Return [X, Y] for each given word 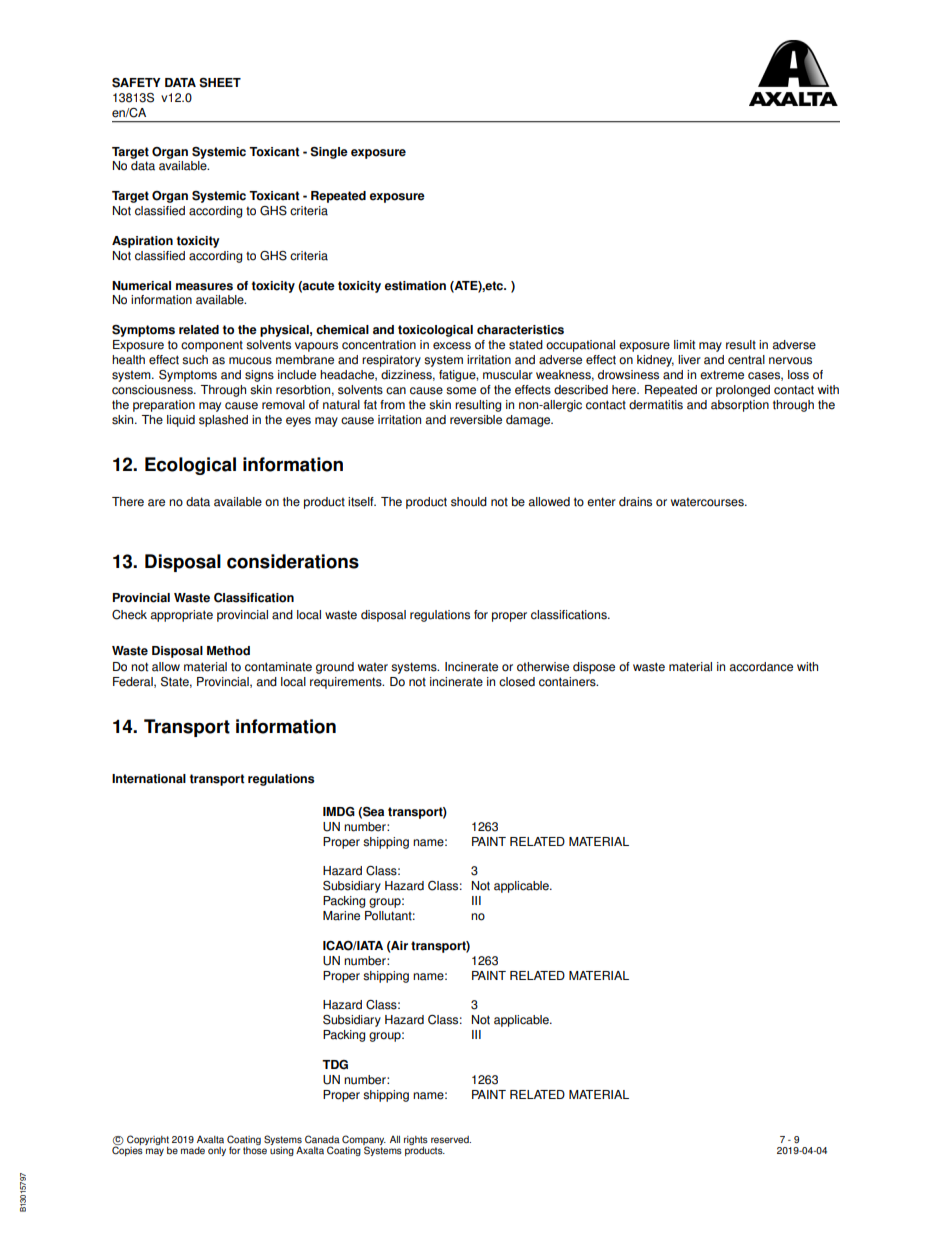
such [195, 360]
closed [517, 682]
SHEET [220, 83]
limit [684, 345]
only [217, 1151]
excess [452, 346]
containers [568, 682]
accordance [761, 667]
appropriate [181, 616]
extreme [722, 375]
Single [329, 153]
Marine [341, 916]
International [149, 779]
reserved [451, 1140]
